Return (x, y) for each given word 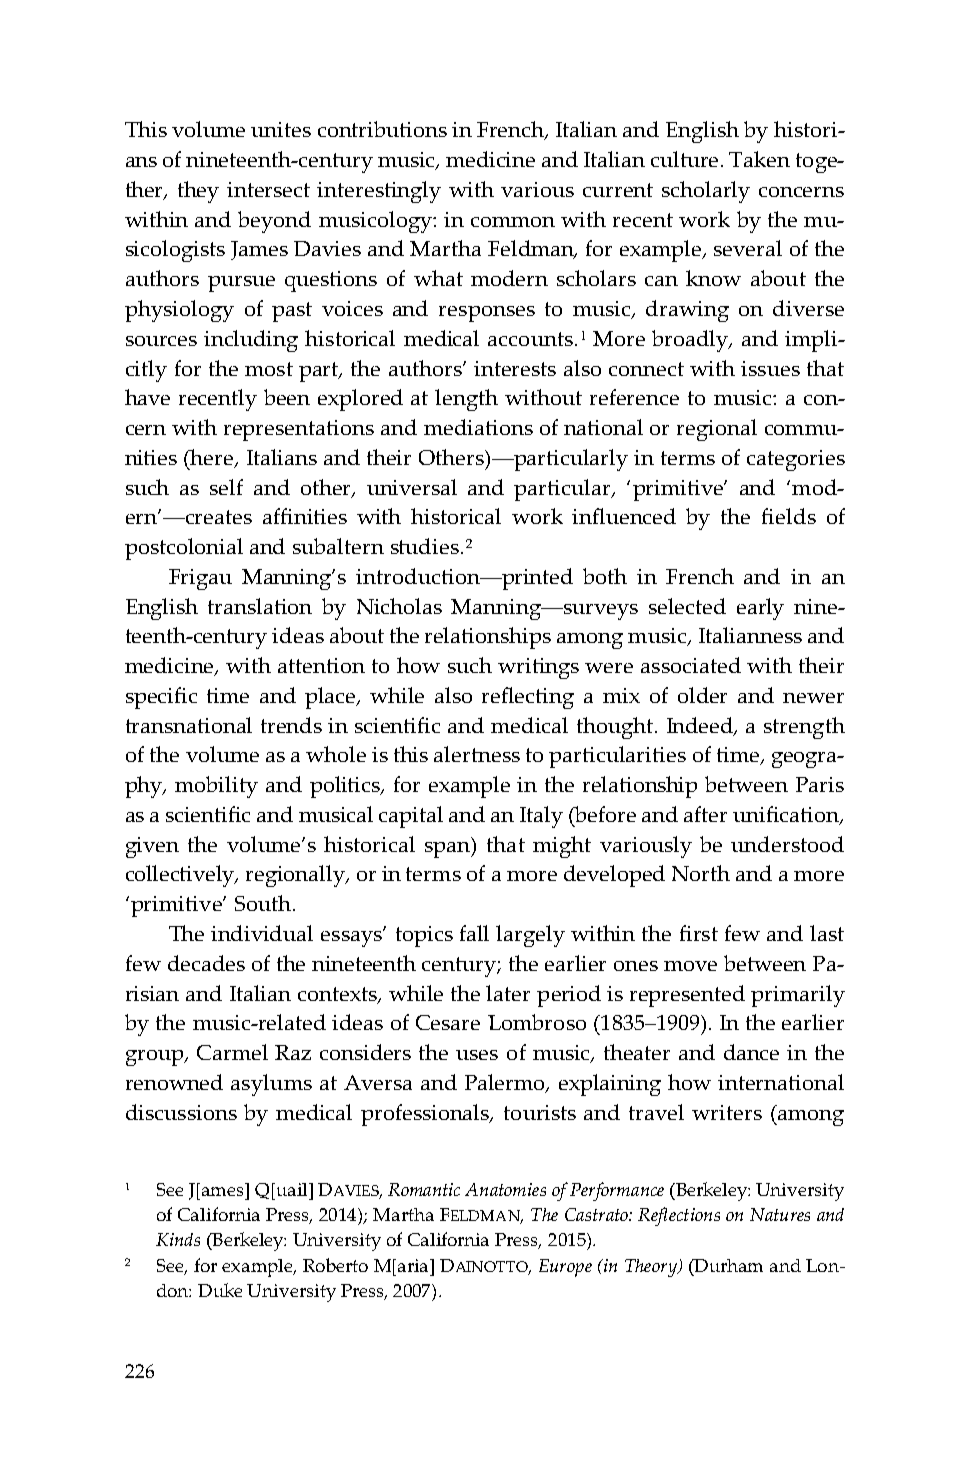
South (263, 903)
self (226, 487)
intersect (268, 189)
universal (412, 487)
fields (789, 516)
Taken (759, 159)
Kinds (178, 1239)
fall (474, 933)
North (701, 873)
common (513, 222)
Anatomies (505, 1189)
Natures (780, 1214)
